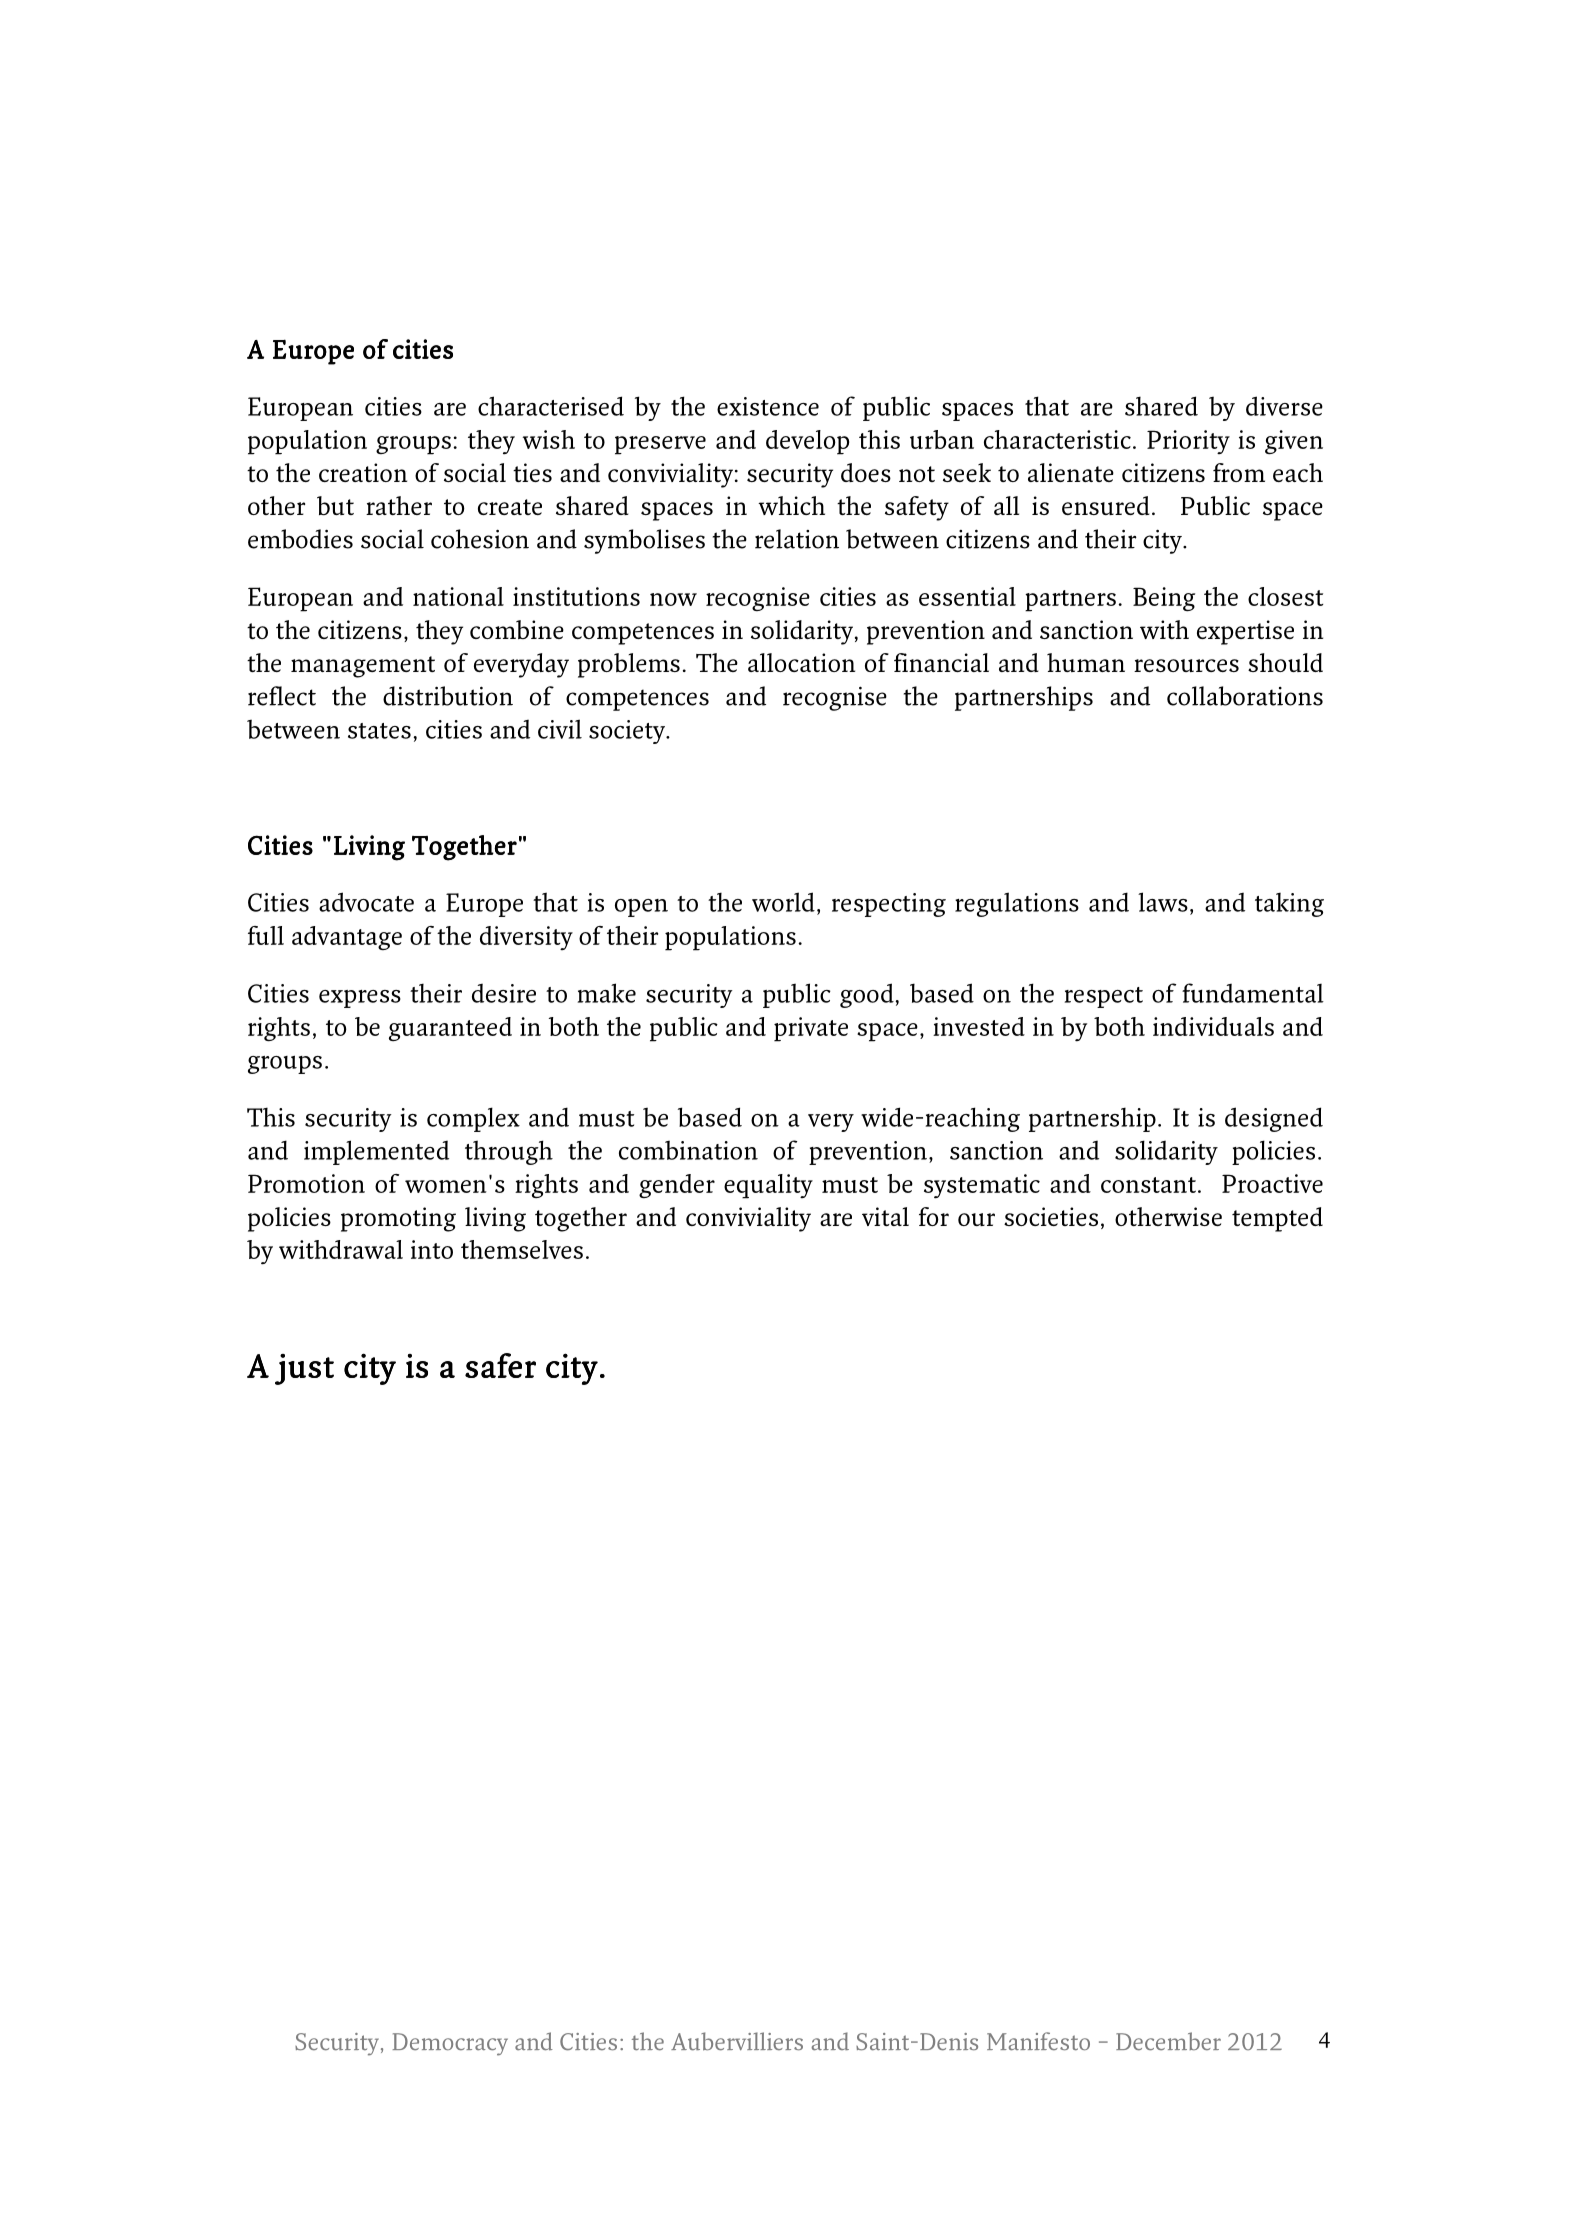  Describe the element at coordinates (768, 1186) in the document. I see `equality` at that location.
